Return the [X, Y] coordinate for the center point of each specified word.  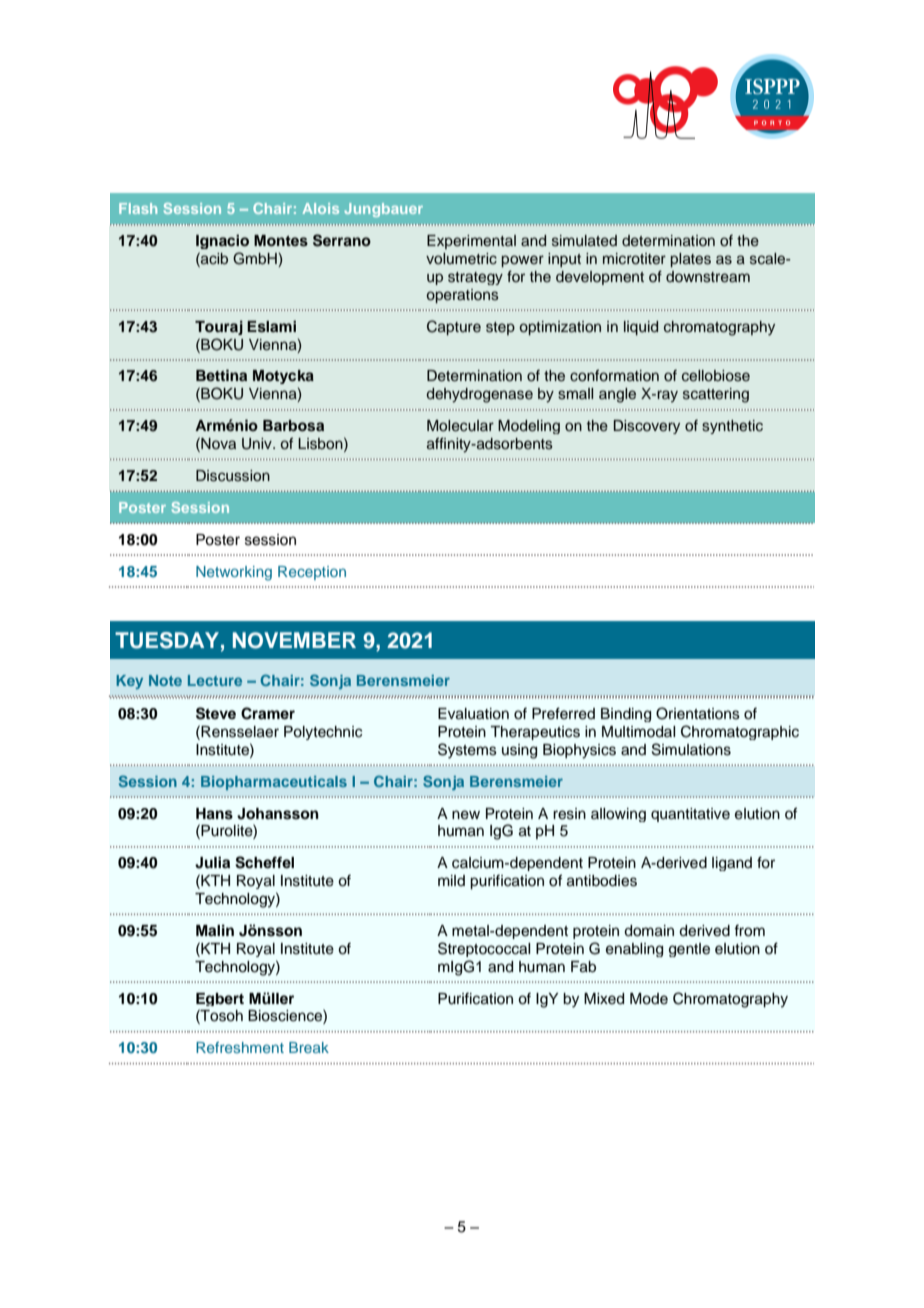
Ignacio [222, 241]
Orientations [698, 713]
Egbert [220, 999]
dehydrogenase [480, 395]
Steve [216, 713]
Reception [312, 573]
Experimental [471, 242]
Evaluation [473, 714]
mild [451, 880]
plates [690, 260]
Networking [234, 573]
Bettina [221, 375]
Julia [212, 862]
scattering [716, 395]
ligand [732, 864]
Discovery [647, 427]
